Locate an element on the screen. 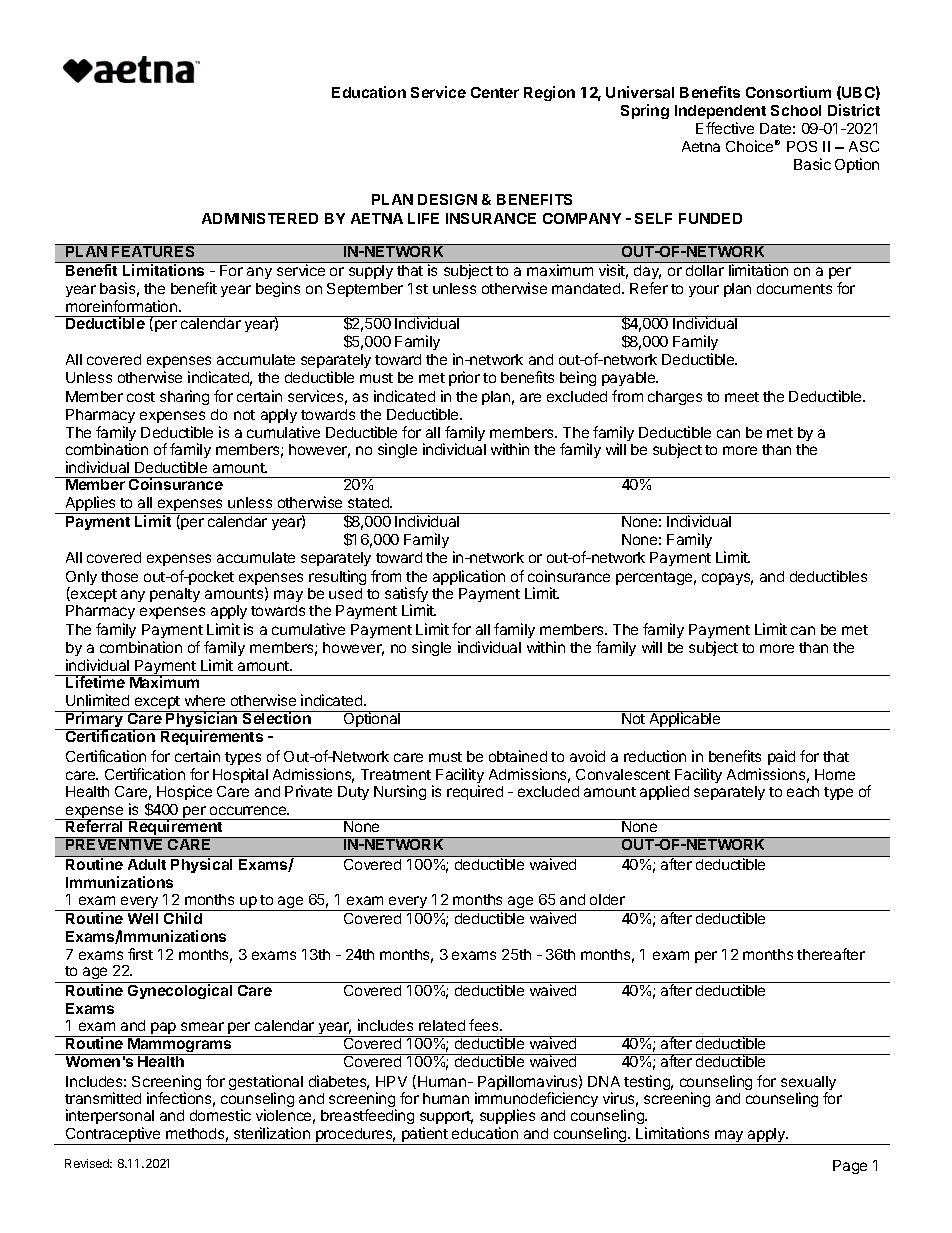  domestic is located at coordinates (220, 1115).
